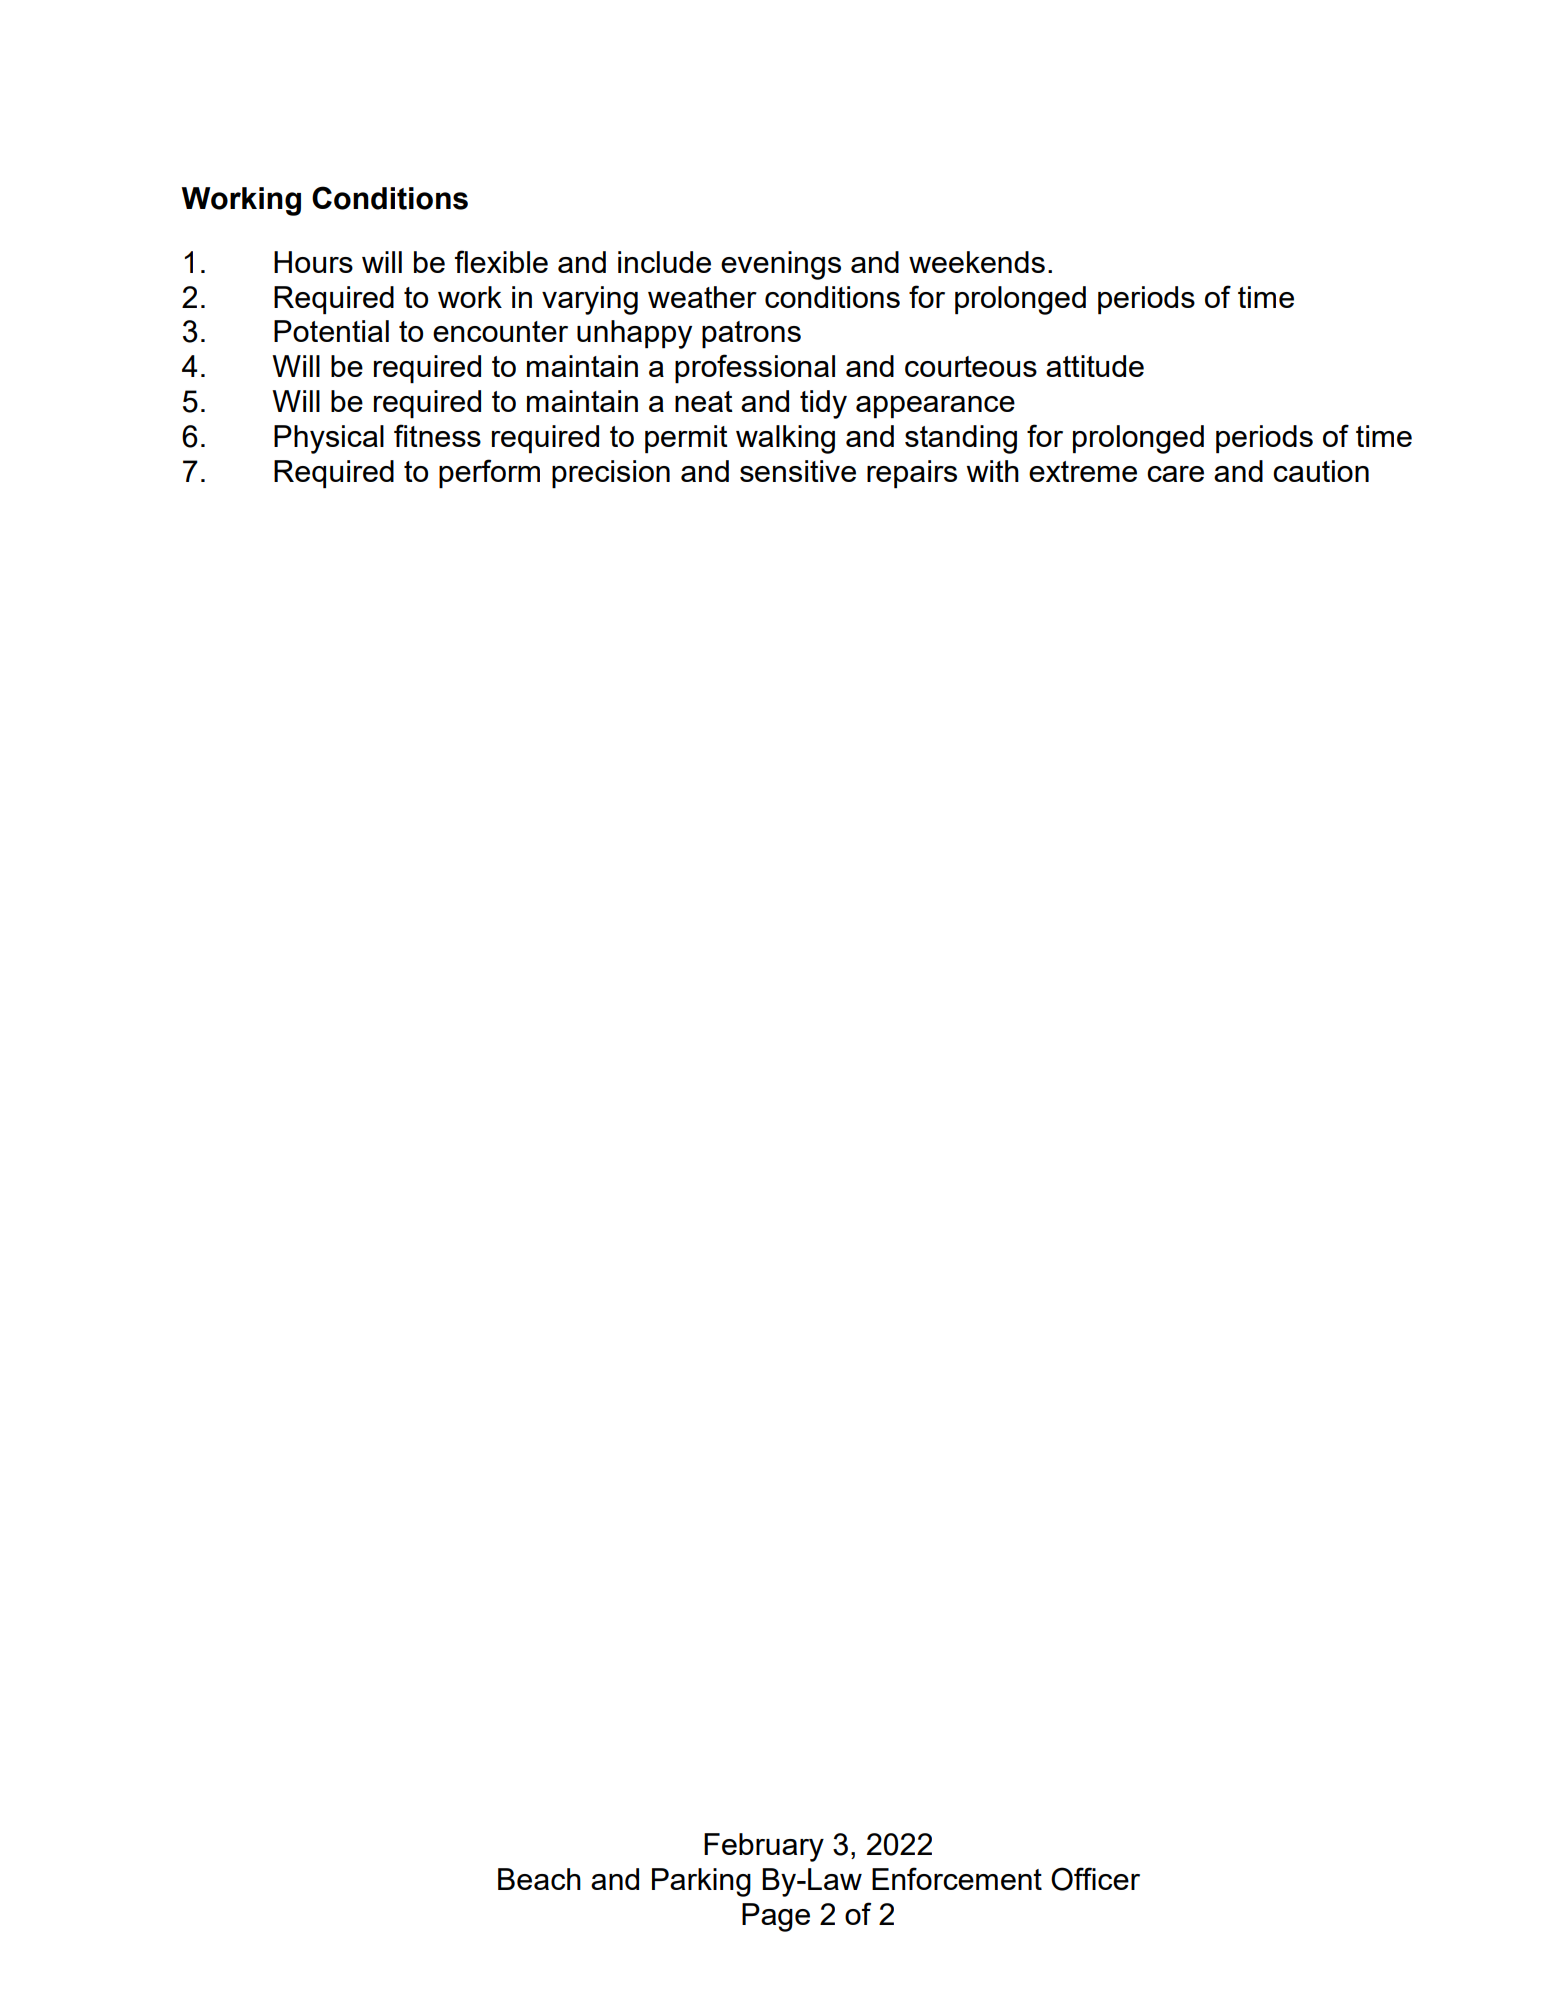 The image size is (1545, 2000). I want to click on Beach, so click(539, 1879).
